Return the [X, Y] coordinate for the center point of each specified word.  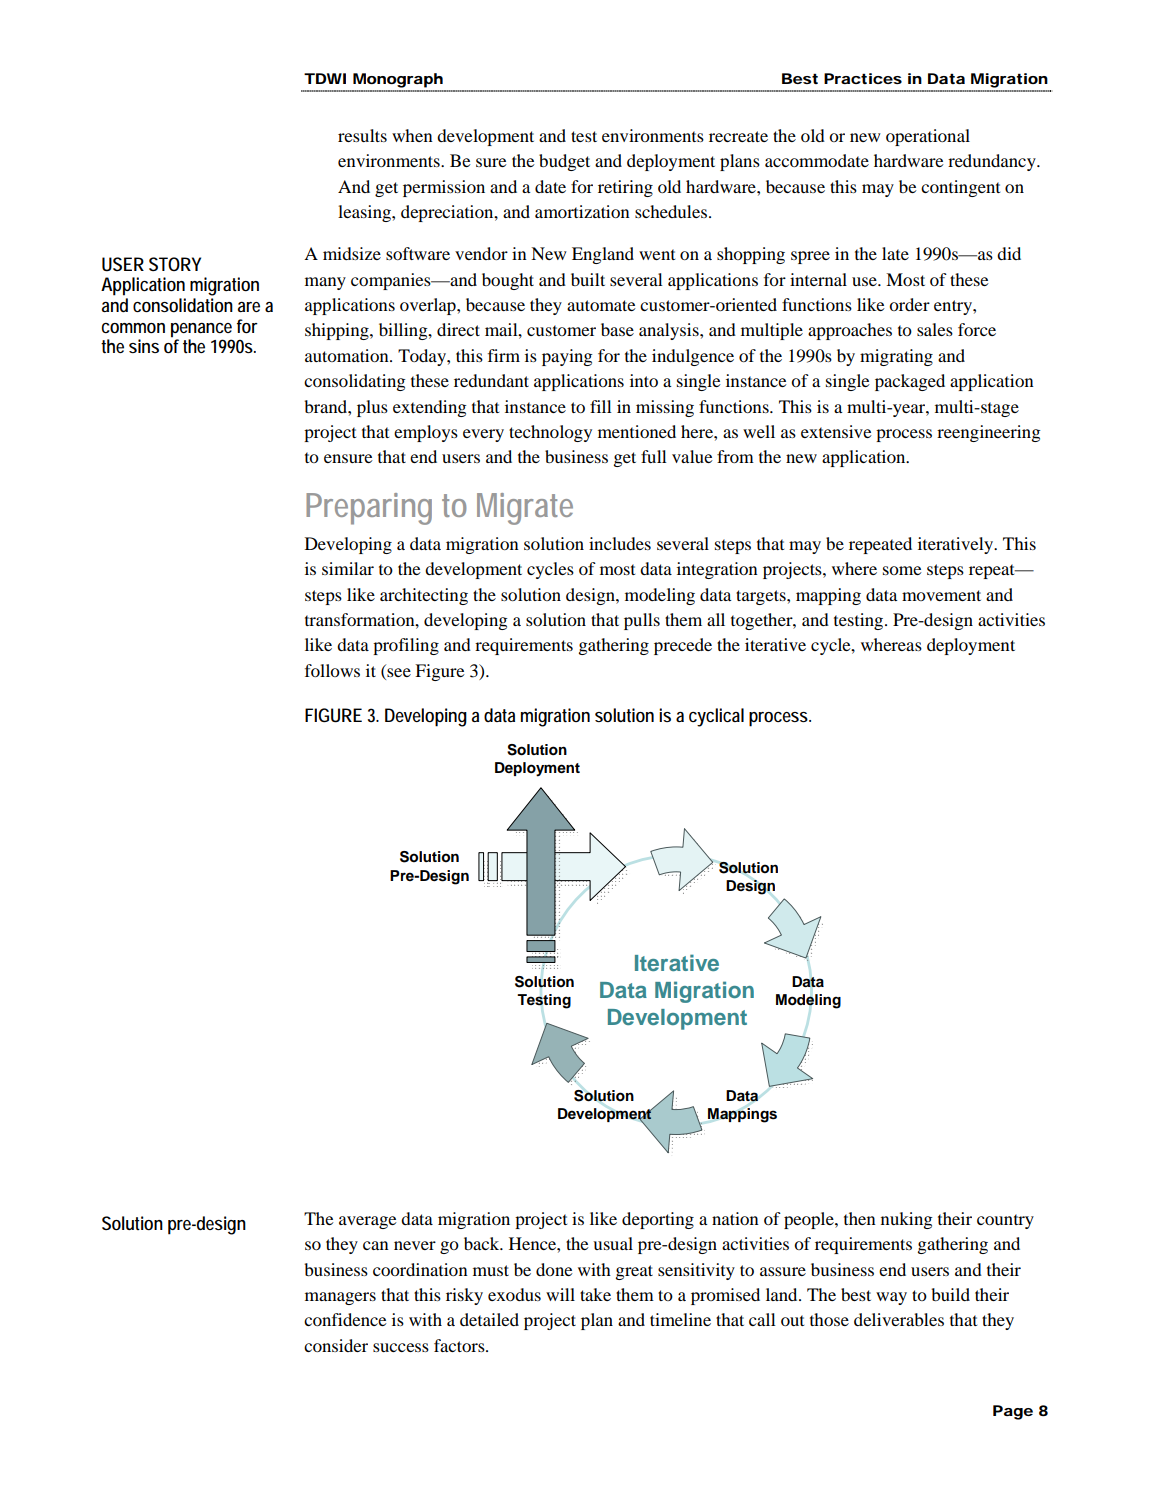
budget [564, 162]
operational [928, 137]
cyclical [716, 717]
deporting [658, 1220]
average [368, 1222]
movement [941, 595]
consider [336, 1345]
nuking [906, 1220]
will [560, 1294]
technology [550, 433]
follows [332, 670]
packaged [910, 382]
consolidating [354, 382]
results [362, 135]
